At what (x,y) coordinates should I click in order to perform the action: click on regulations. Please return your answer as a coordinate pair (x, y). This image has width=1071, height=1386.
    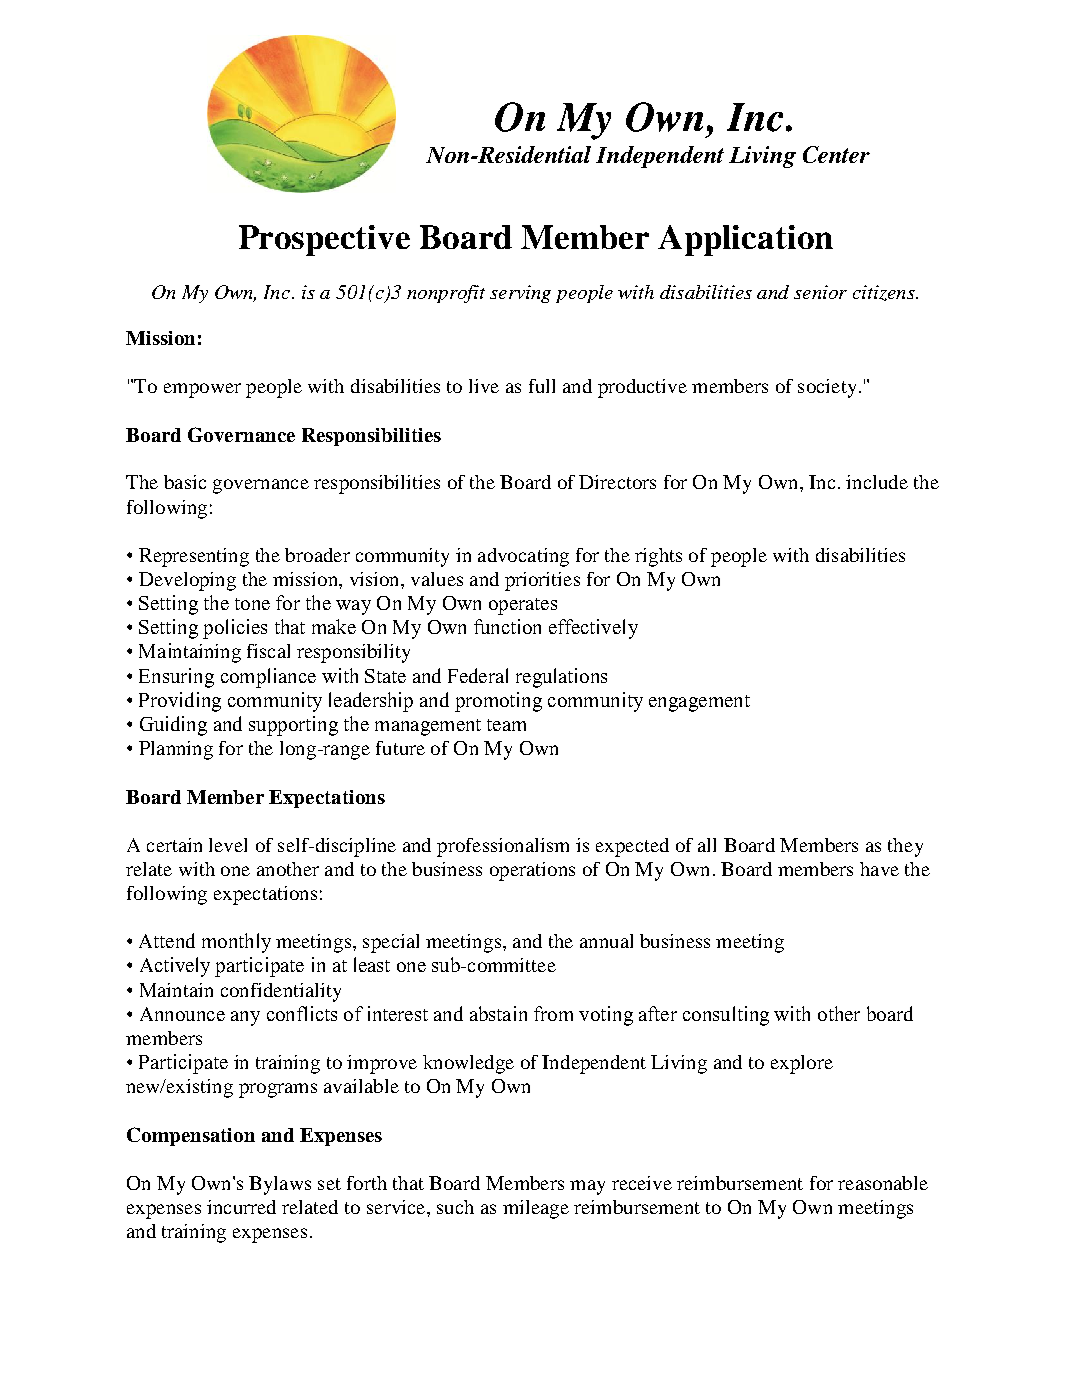
    Looking at the image, I should click on (561, 678).
